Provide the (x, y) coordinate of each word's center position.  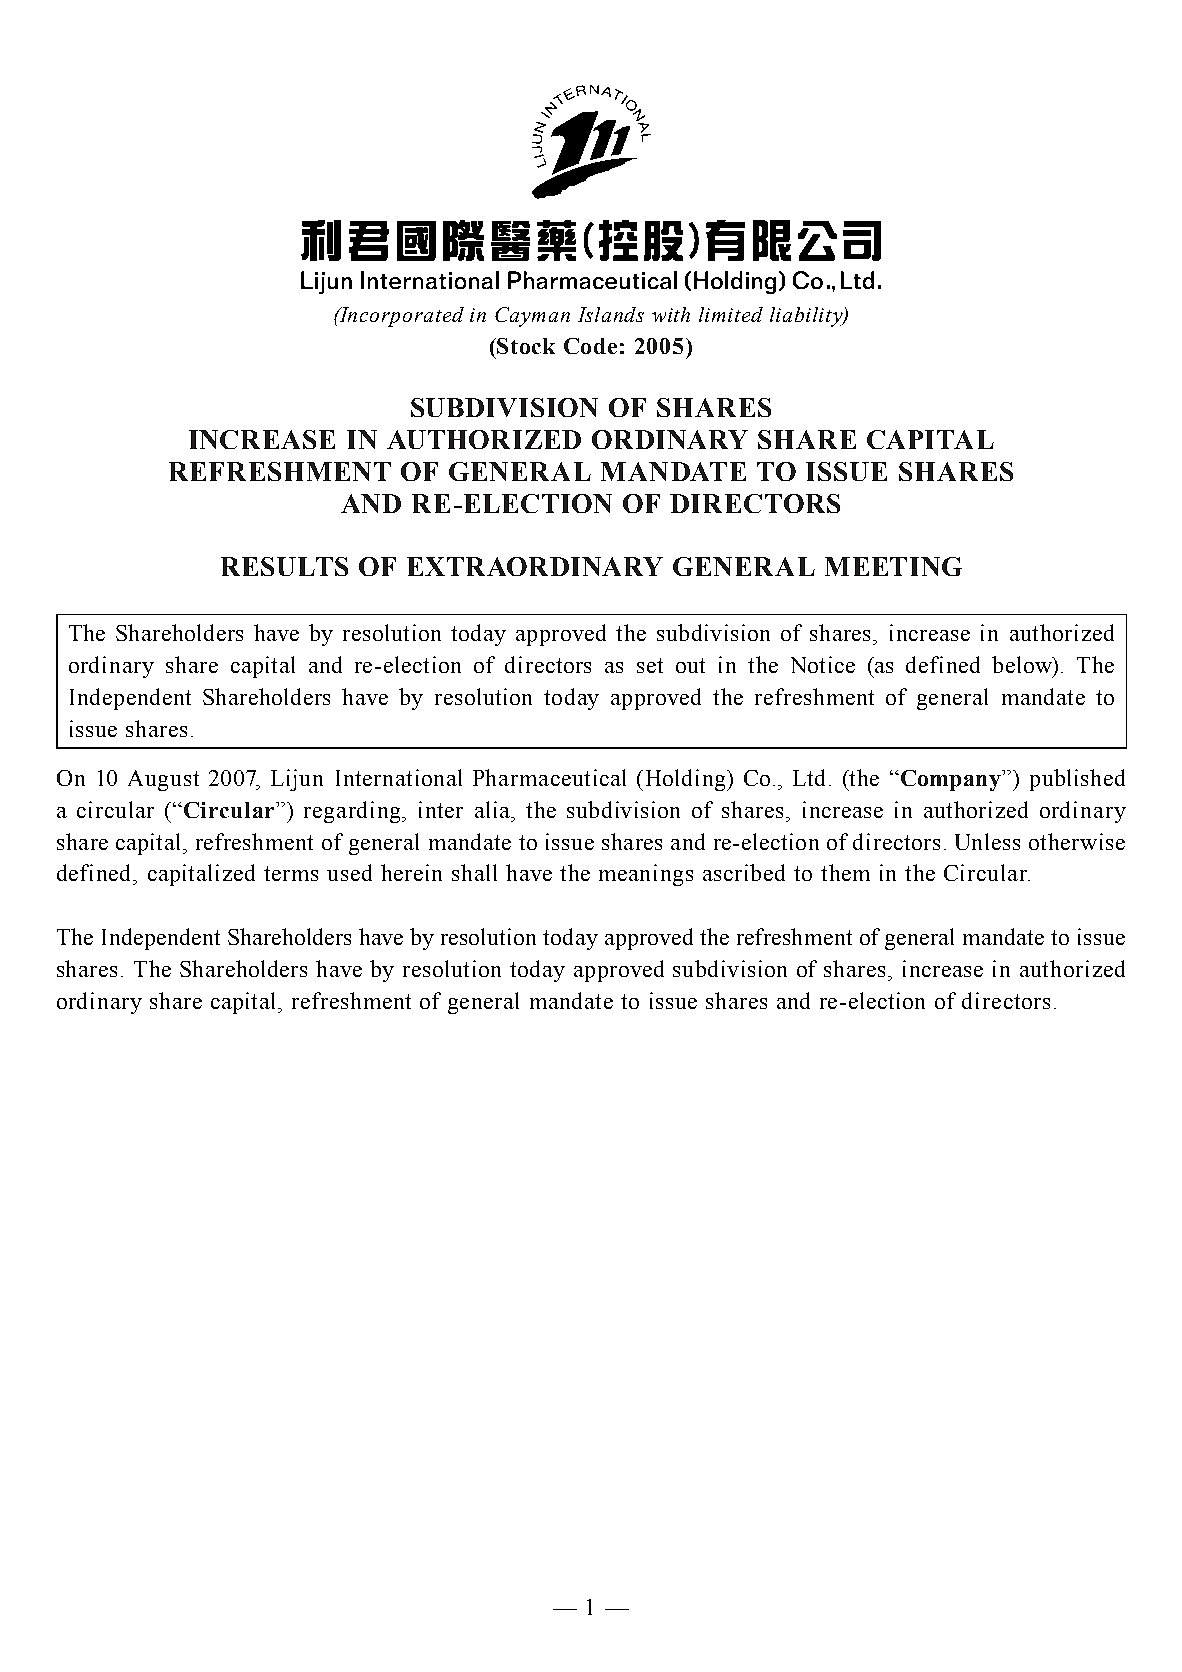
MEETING (893, 566)
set (650, 665)
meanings (646, 875)
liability (807, 317)
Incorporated (401, 317)
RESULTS (284, 566)
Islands (611, 314)
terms (291, 873)
